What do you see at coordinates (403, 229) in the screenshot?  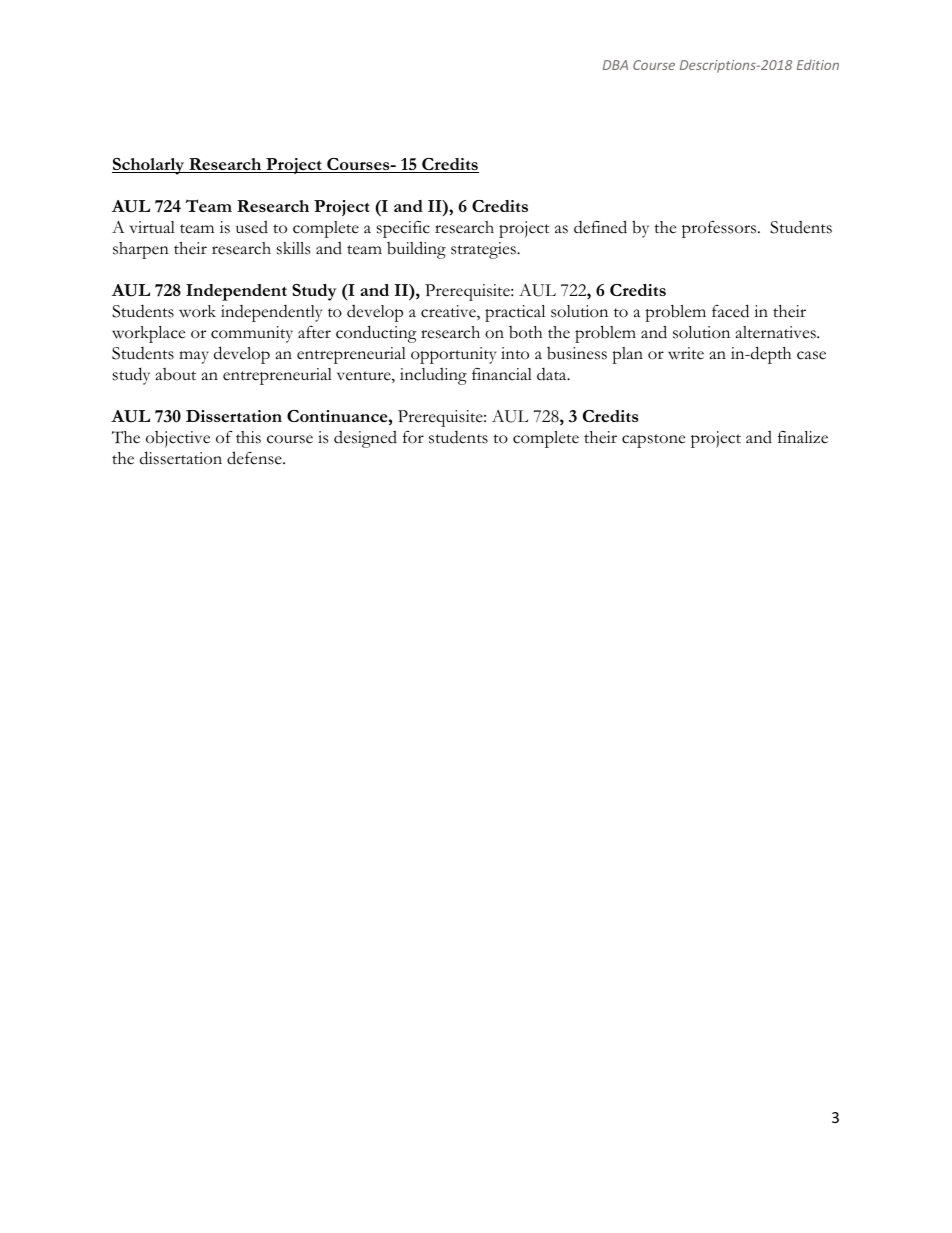 I see `specific` at bounding box center [403, 229].
